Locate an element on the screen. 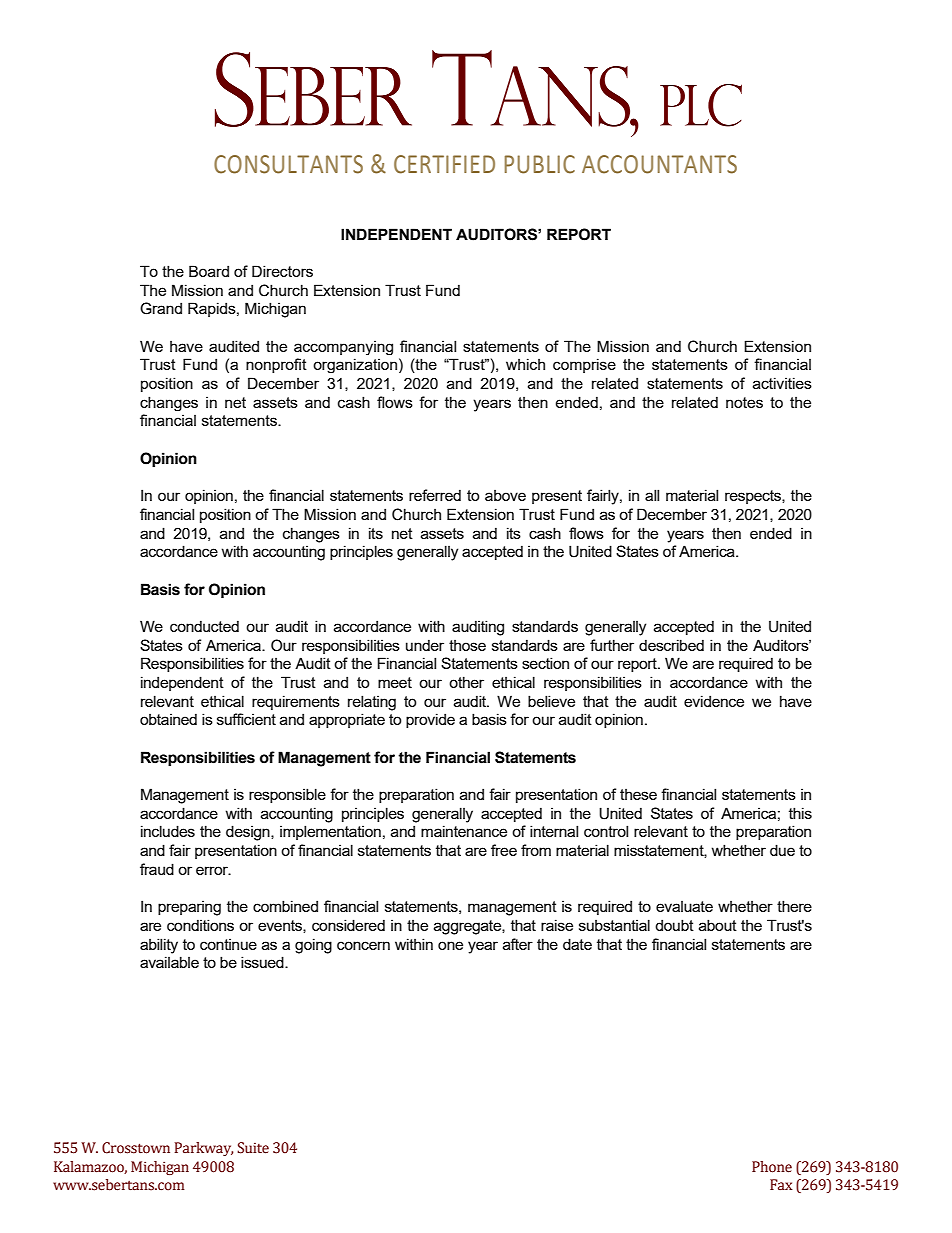 Image resolution: width=952 pixels, height=1233 pixels. maintenance is located at coordinates (464, 831).
